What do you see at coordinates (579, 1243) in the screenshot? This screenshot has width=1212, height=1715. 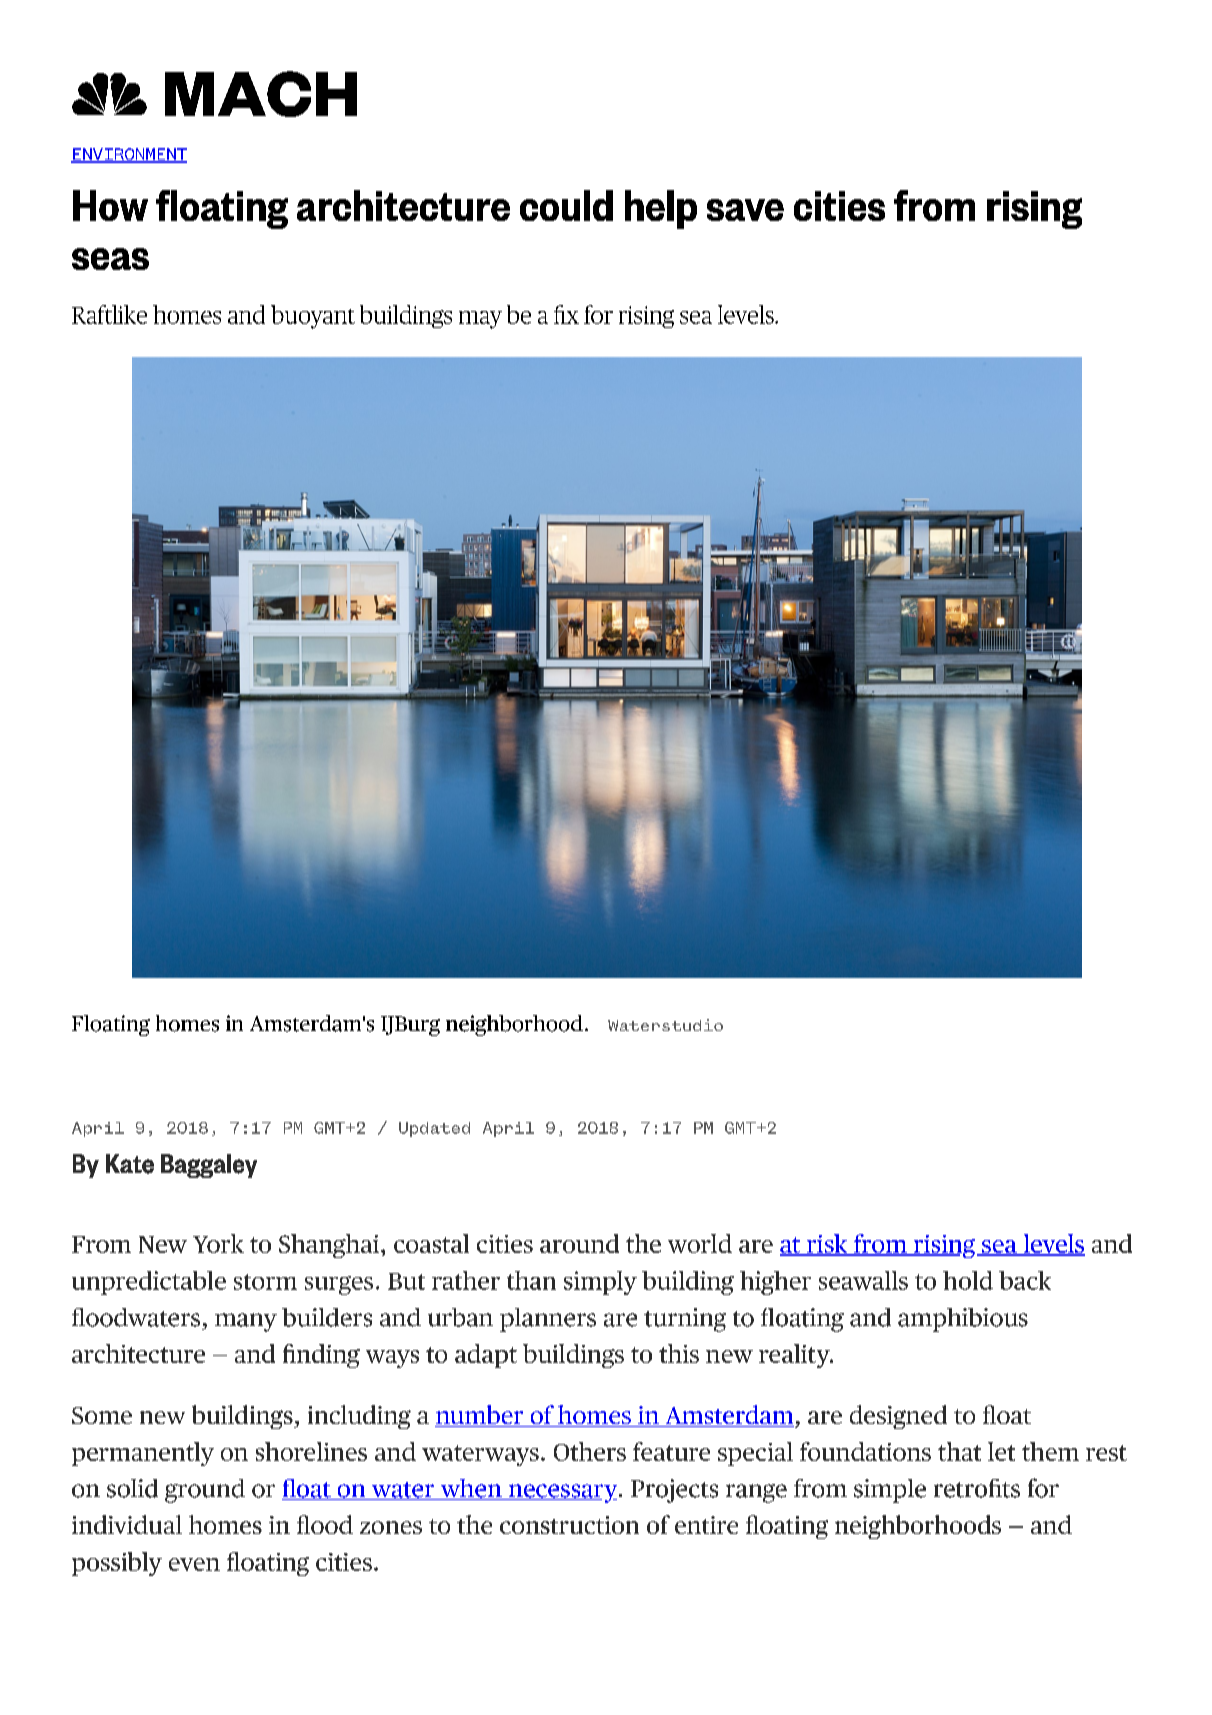 I see `around` at bounding box center [579, 1243].
